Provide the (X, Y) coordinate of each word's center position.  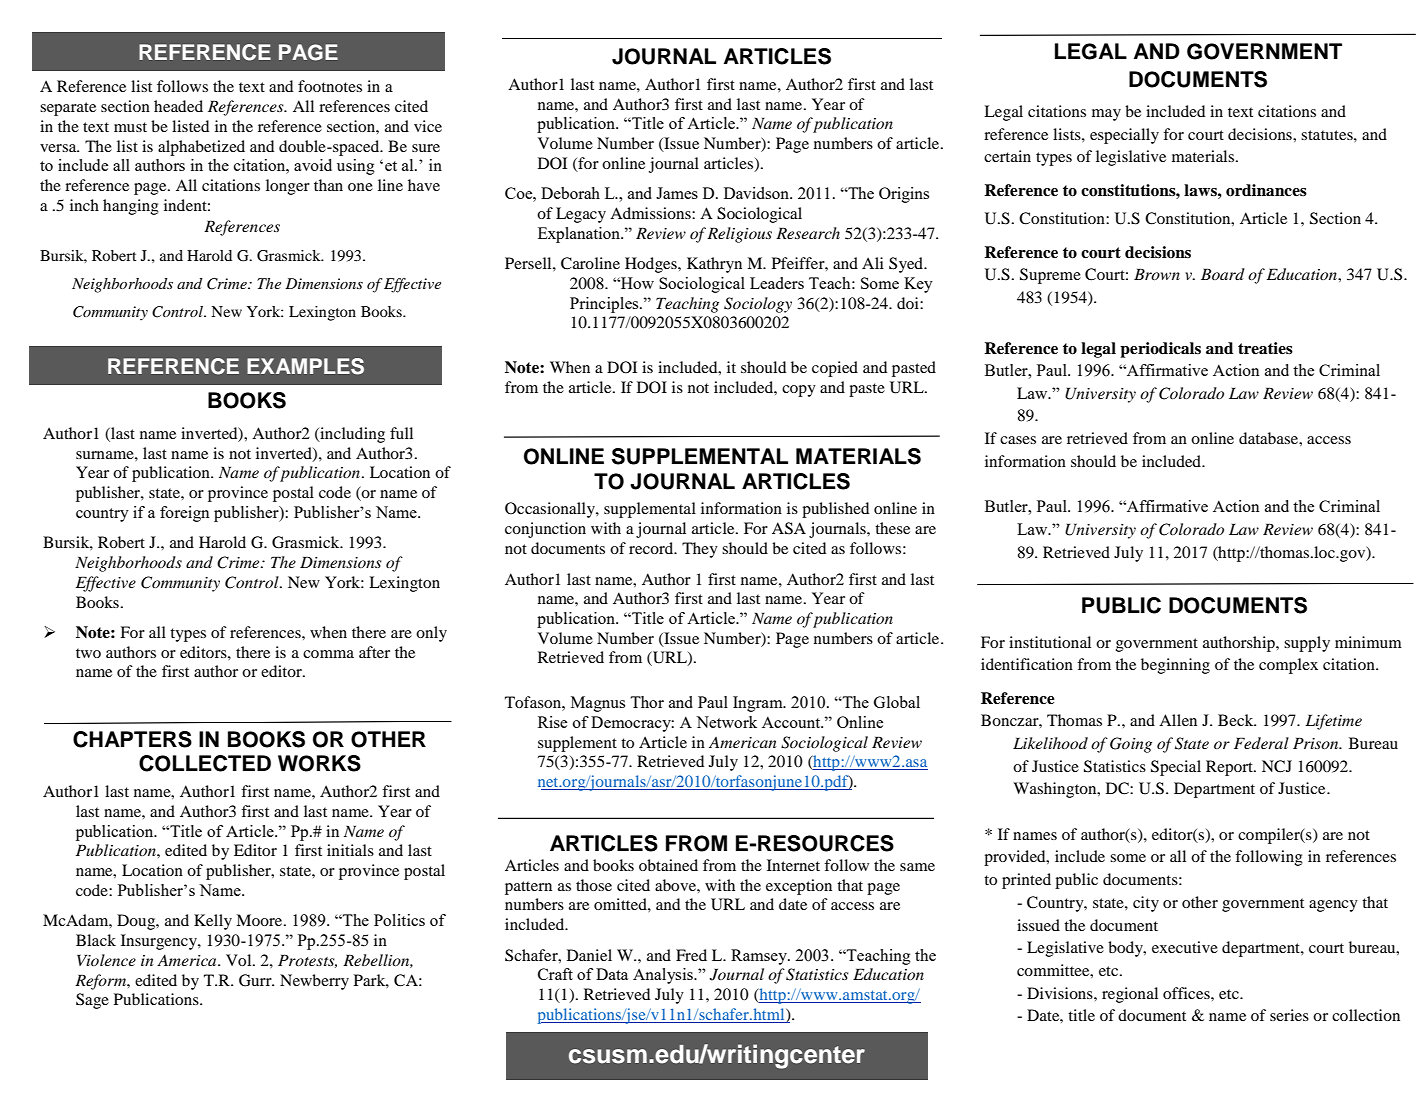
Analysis (664, 976)
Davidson (757, 193)
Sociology (758, 305)
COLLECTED (205, 763)
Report (1230, 768)
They (700, 550)
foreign (185, 514)
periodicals (1160, 350)
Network (726, 722)
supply (1307, 644)
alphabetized (201, 148)
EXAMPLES (305, 366)
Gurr (256, 980)
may (1106, 115)
